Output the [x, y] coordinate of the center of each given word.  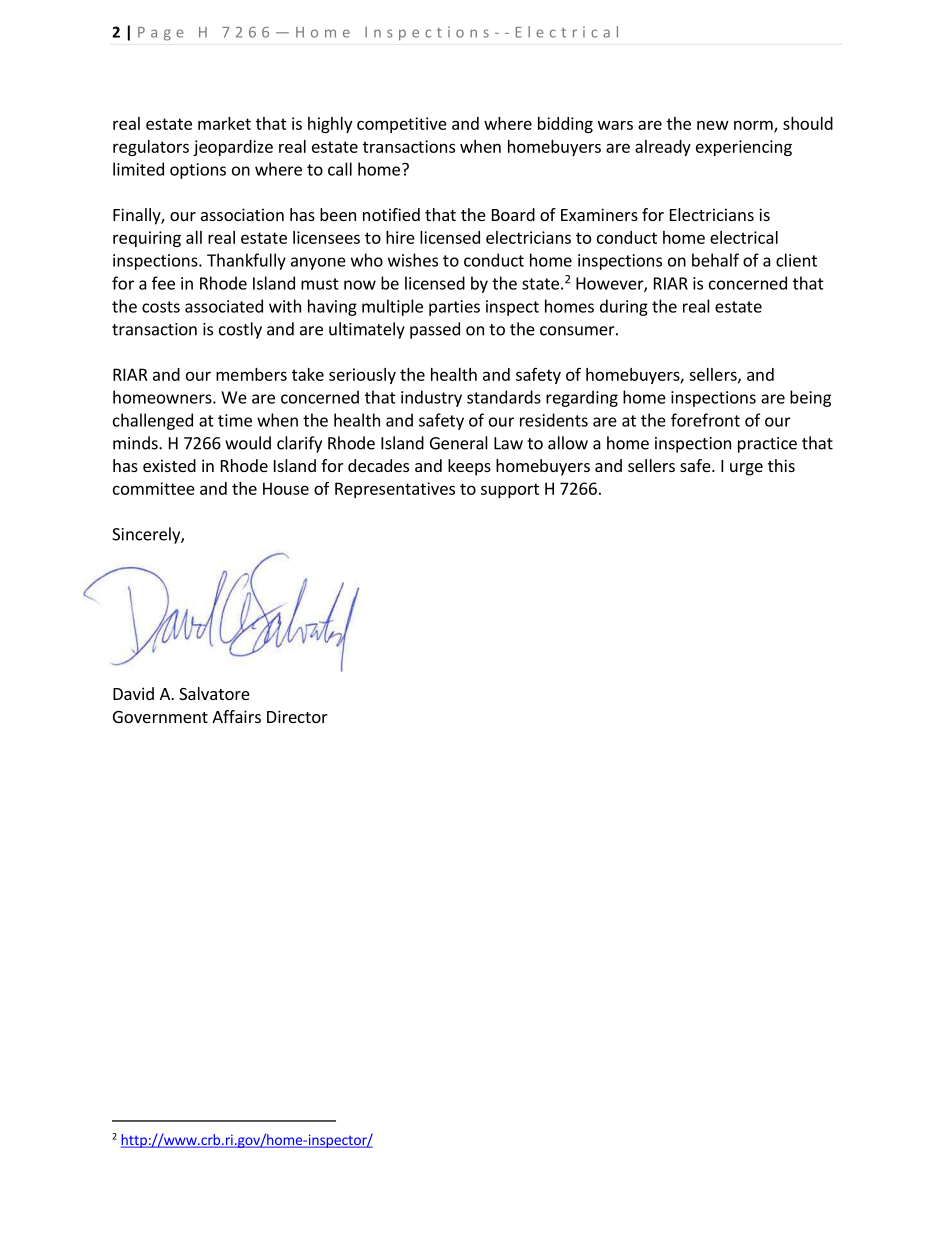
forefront [705, 420]
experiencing [744, 148]
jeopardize [233, 148]
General [459, 443]
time [235, 420]
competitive [402, 125]
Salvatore [214, 693]
